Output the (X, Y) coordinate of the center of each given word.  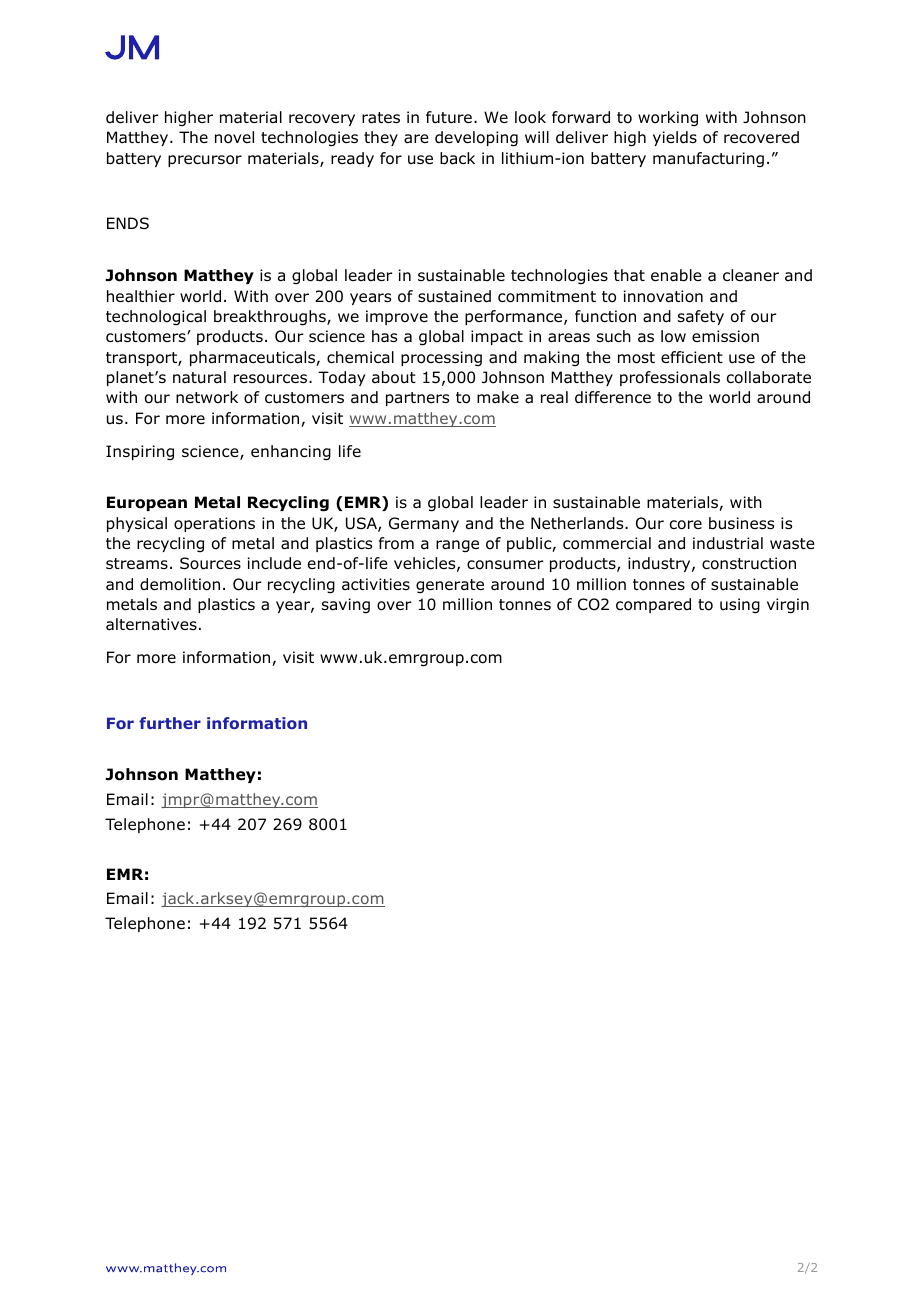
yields (675, 138)
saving (346, 606)
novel (234, 137)
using (740, 606)
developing (476, 139)
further (170, 723)
